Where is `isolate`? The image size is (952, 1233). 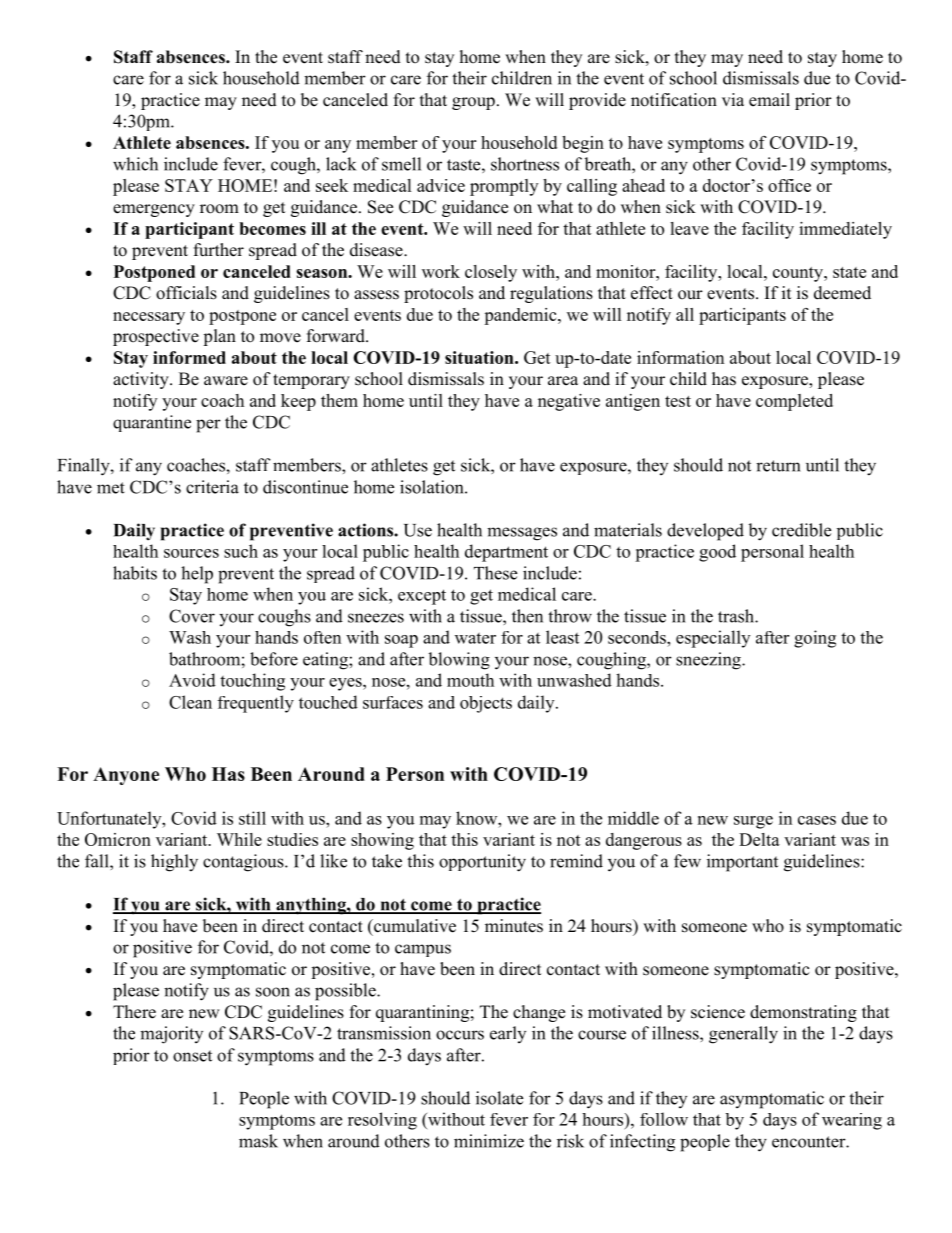 isolate is located at coordinates (499, 1098).
